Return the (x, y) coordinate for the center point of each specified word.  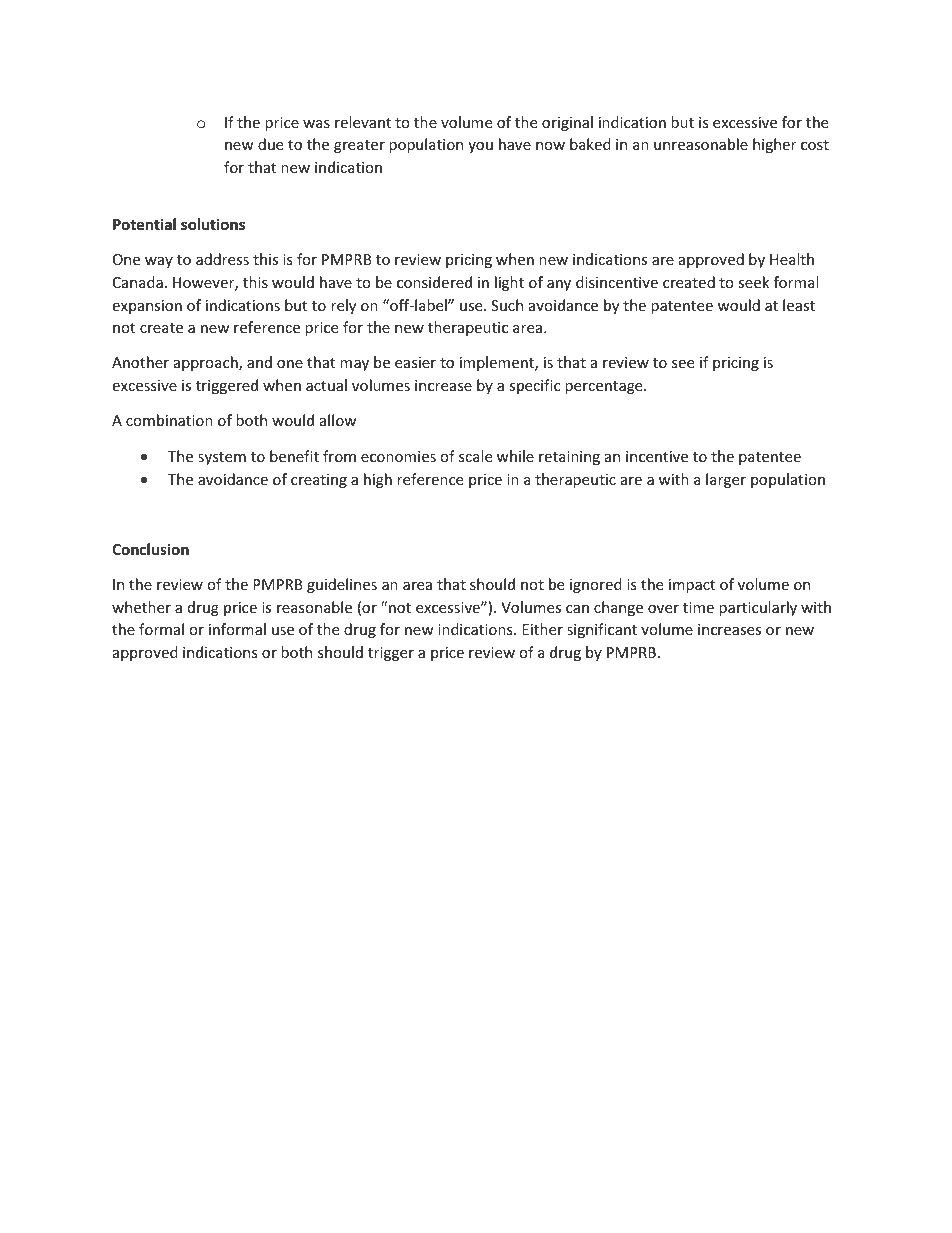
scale (475, 456)
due (270, 144)
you (480, 147)
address (222, 259)
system (222, 458)
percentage (605, 387)
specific (534, 386)
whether (141, 607)
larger (726, 480)
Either (542, 629)
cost (815, 145)
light (509, 283)
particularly (758, 608)
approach (207, 363)
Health (792, 259)
